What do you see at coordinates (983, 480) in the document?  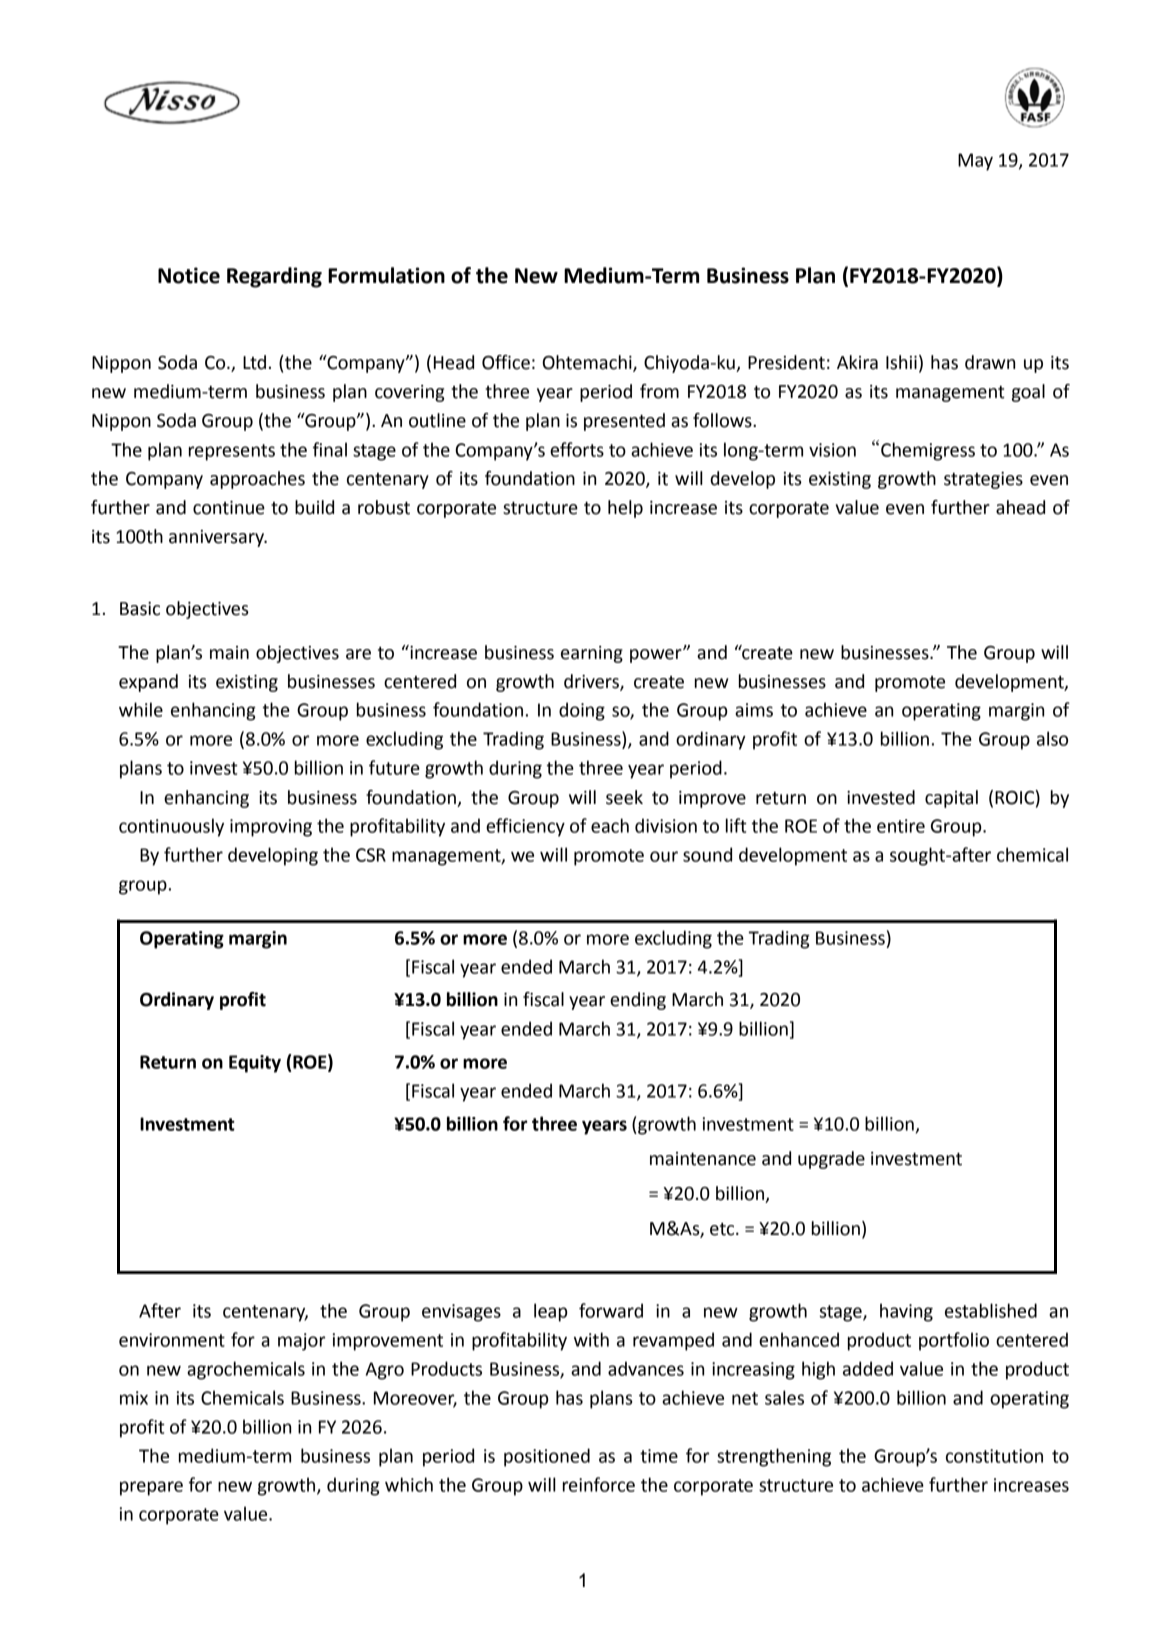 I see `strategies` at bounding box center [983, 480].
